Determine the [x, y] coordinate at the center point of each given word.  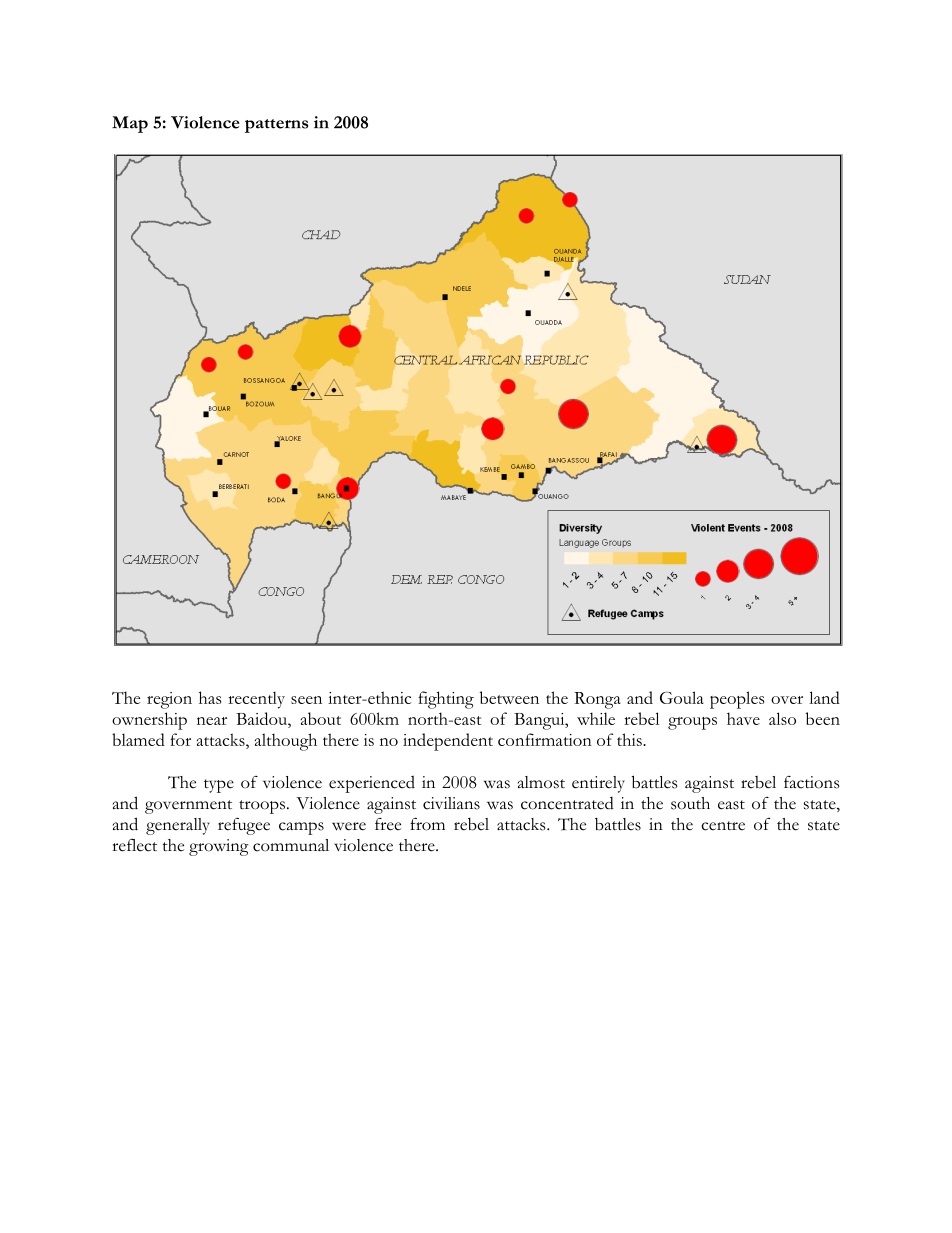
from [427, 824]
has [210, 697]
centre [723, 826]
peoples [737, 700]
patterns [276, 126]
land [824, 697]
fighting [446, 700]
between [509, 697]
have [743, 718]
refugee [244, 826]
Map [130, 124]
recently [256, 700]
